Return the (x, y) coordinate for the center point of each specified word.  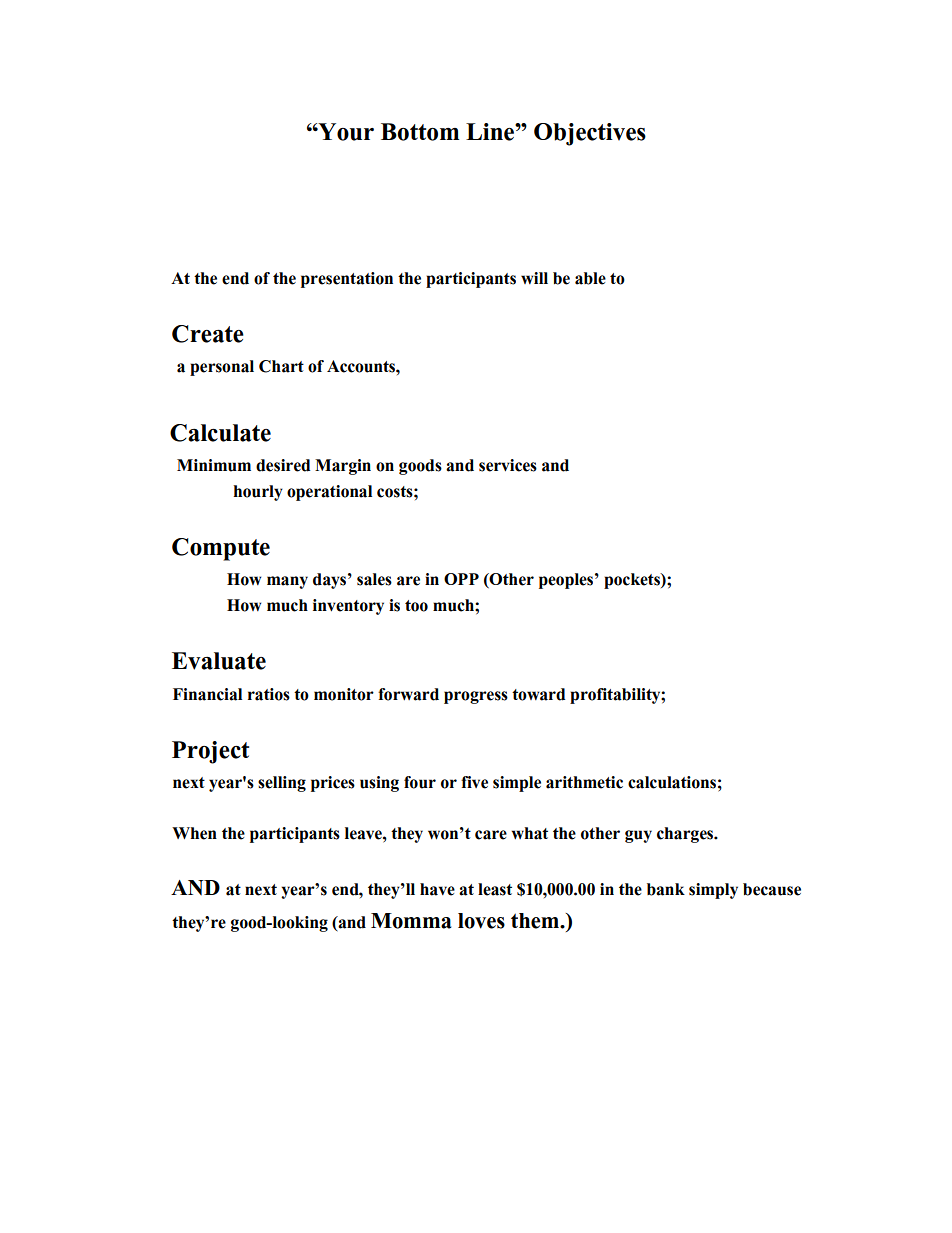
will (534, 278)
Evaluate (219, 661)
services (508, 465)
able (590, 278)
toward (538, 694)
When (194, 833)
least (495, 889)
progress (476, 697)
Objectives (590, 134)
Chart (281, 366)
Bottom (420, 132)
